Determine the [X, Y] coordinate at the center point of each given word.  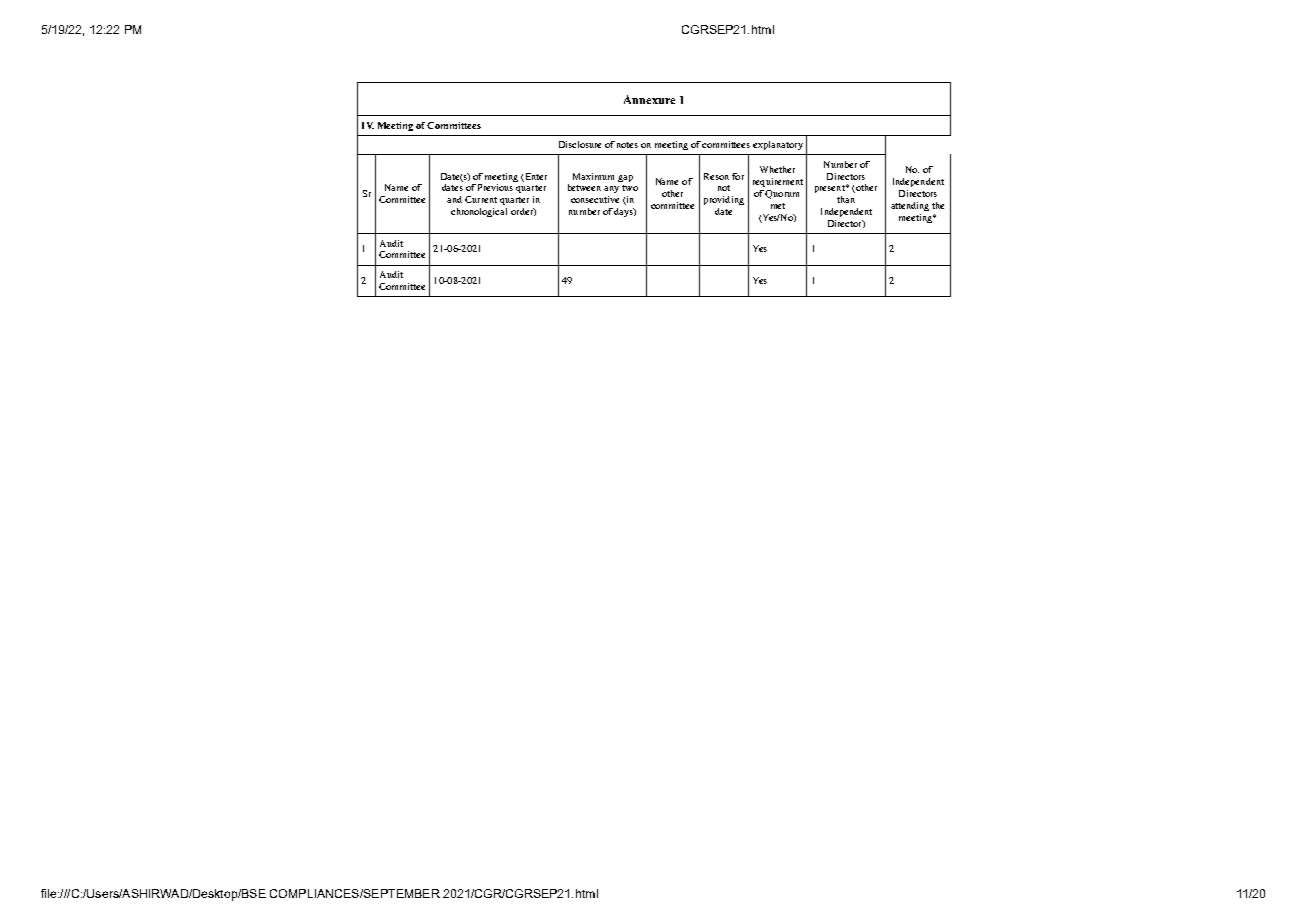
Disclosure [580, 144]
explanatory [778, 145]
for [738, 176]
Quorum [782, 194]
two [630, 188]
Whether [777, 169]
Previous [495, 187]
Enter [535, 177]
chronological [479, 212]
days [624, 212]
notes [627, 145]
